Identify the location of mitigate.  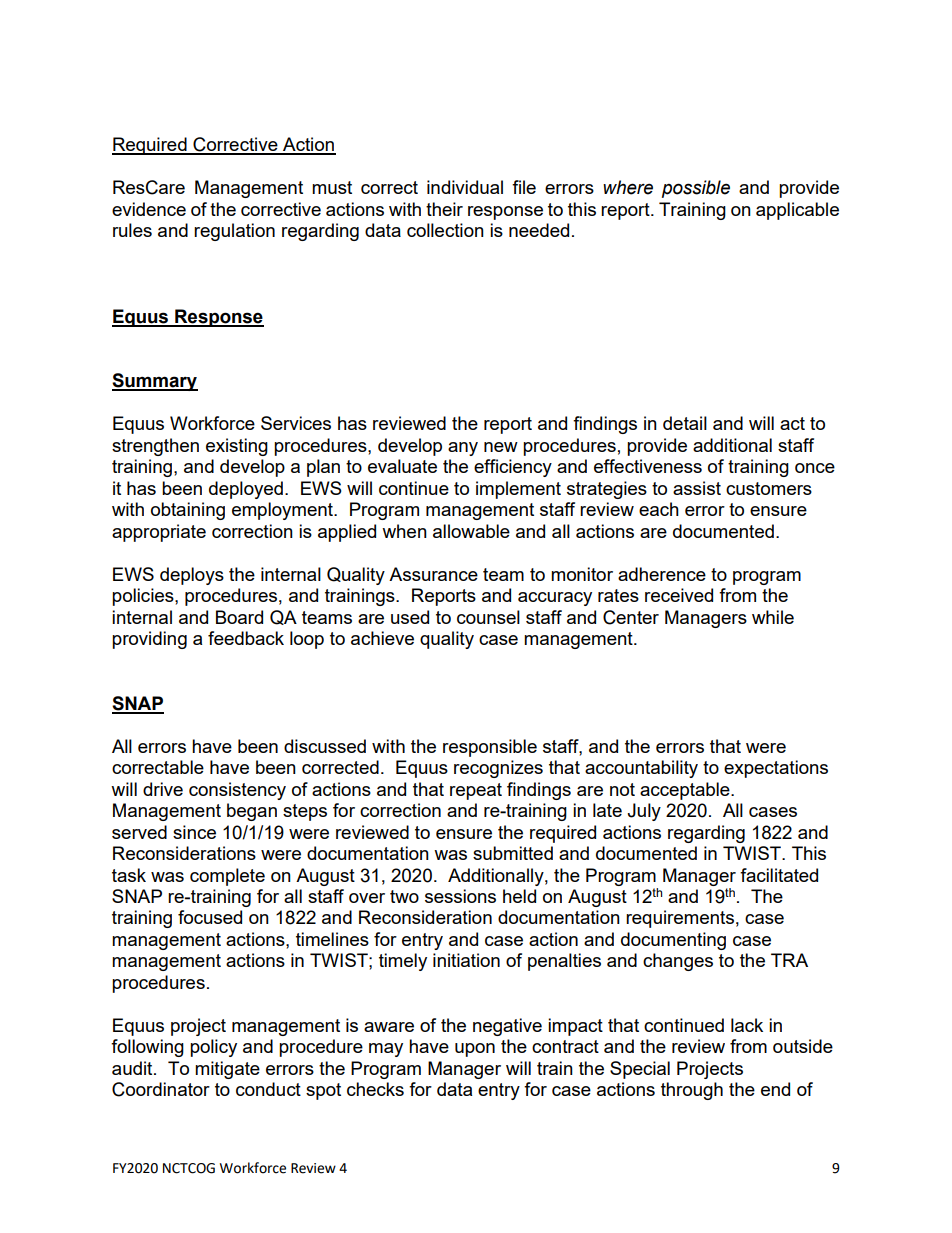
(227, 1070).
